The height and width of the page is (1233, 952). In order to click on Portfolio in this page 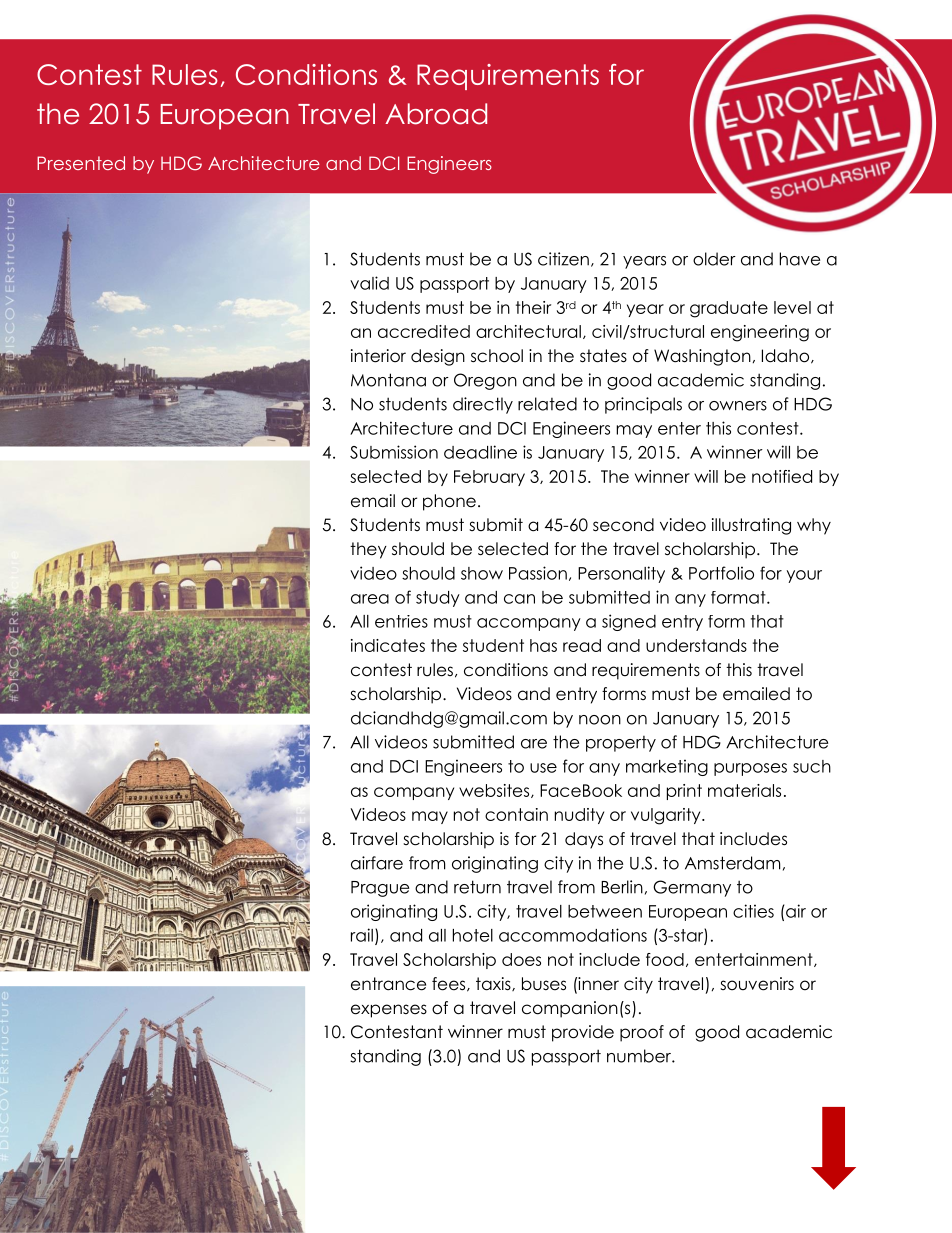, I will do `click(721, 573)`.
